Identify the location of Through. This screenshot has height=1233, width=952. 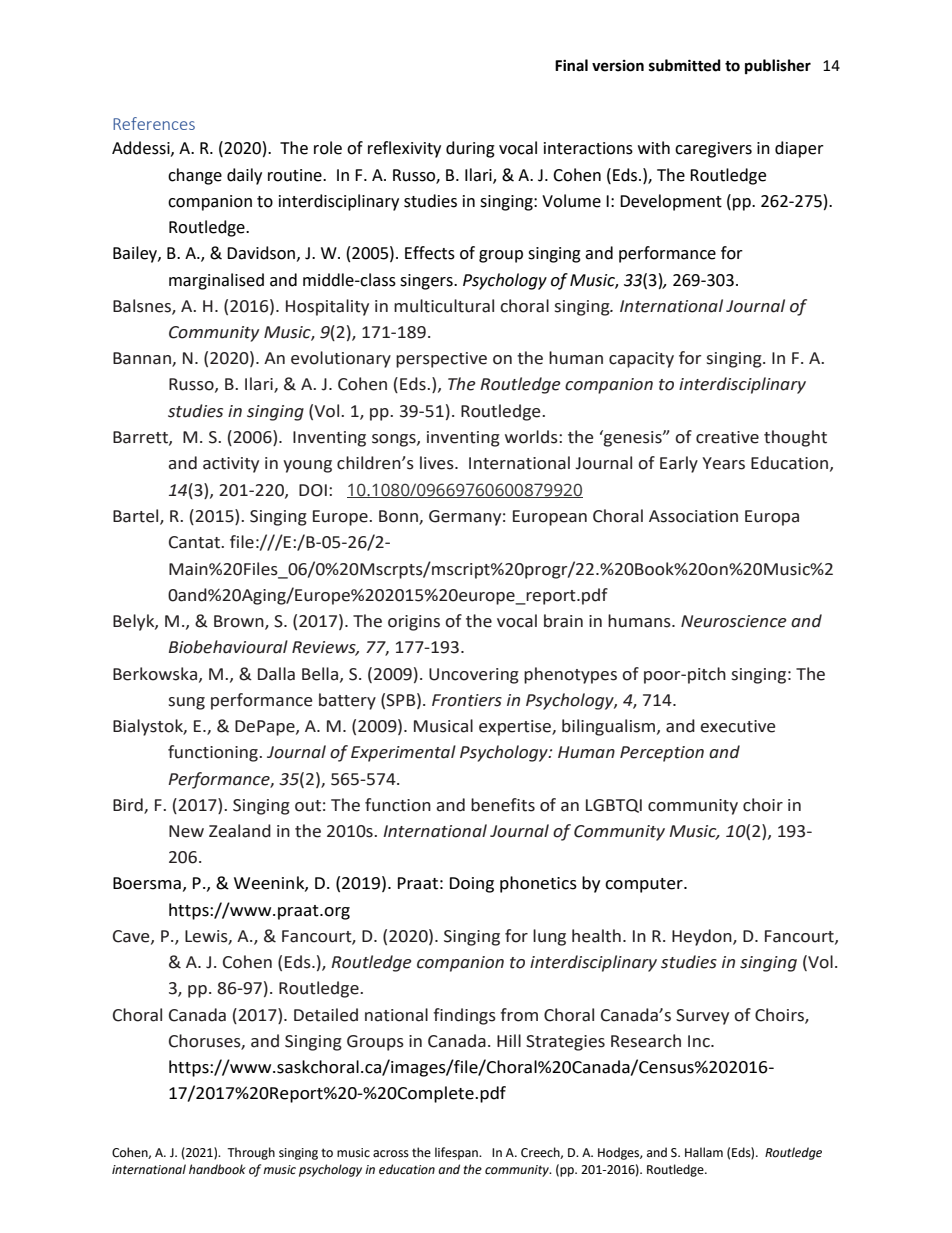
(251, 1153).
